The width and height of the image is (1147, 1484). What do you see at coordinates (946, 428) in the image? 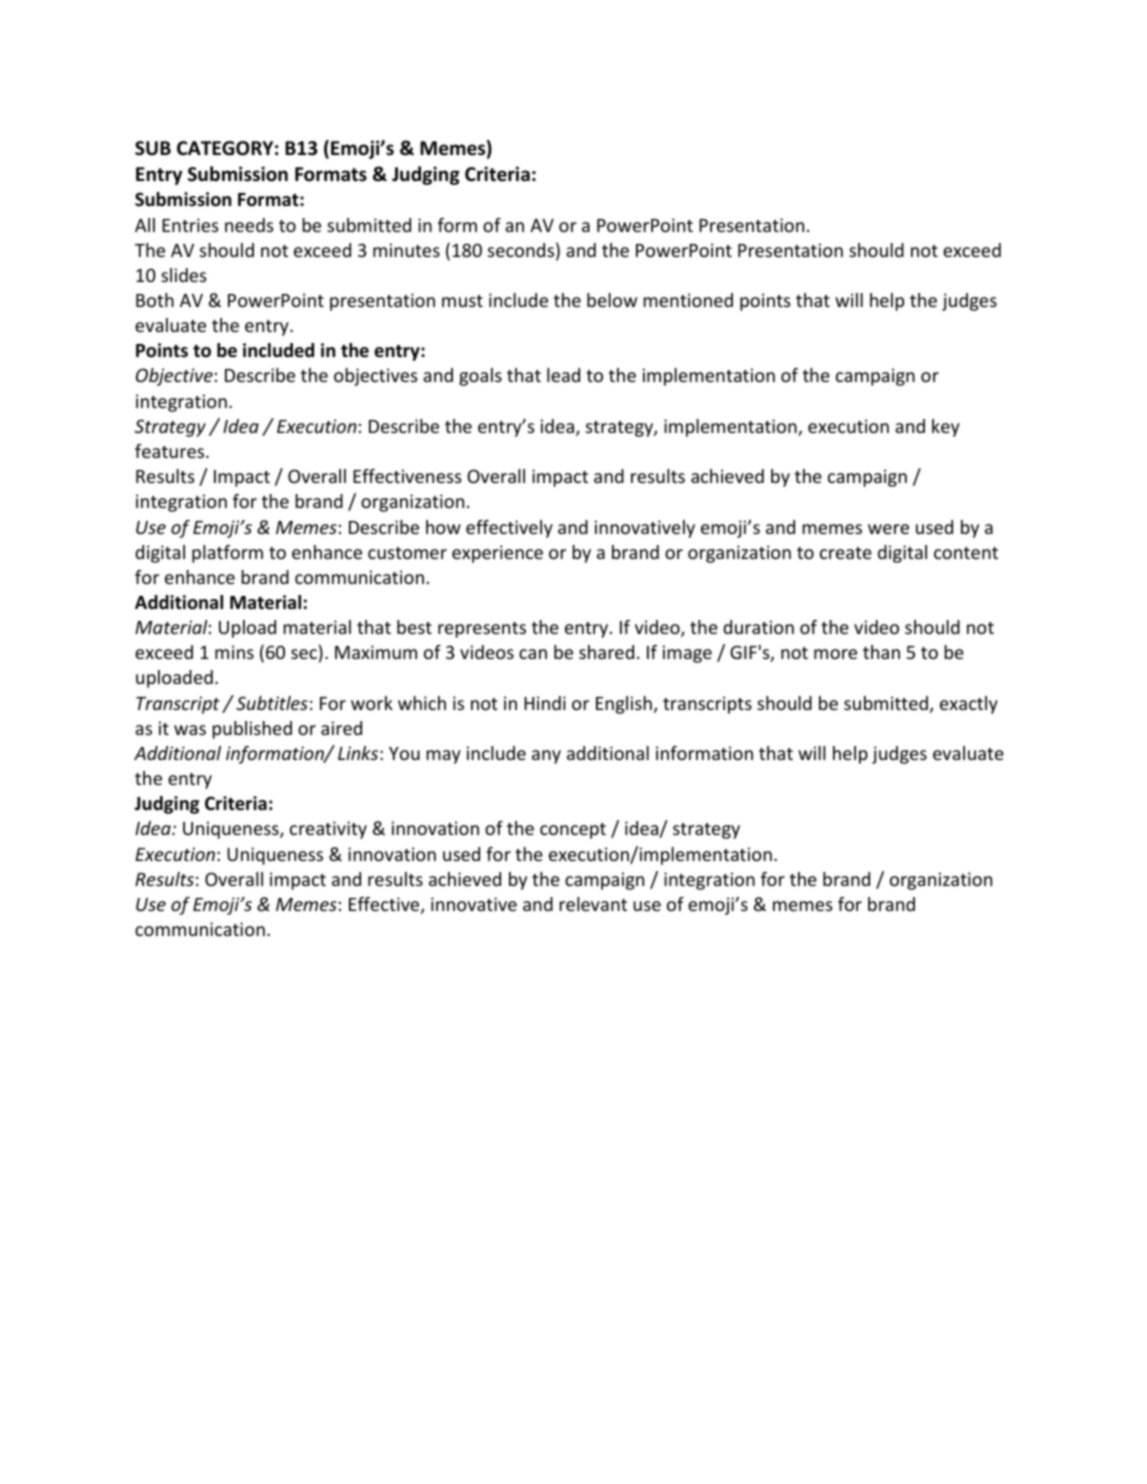
I see `key` at bounding box center [946, 428].
